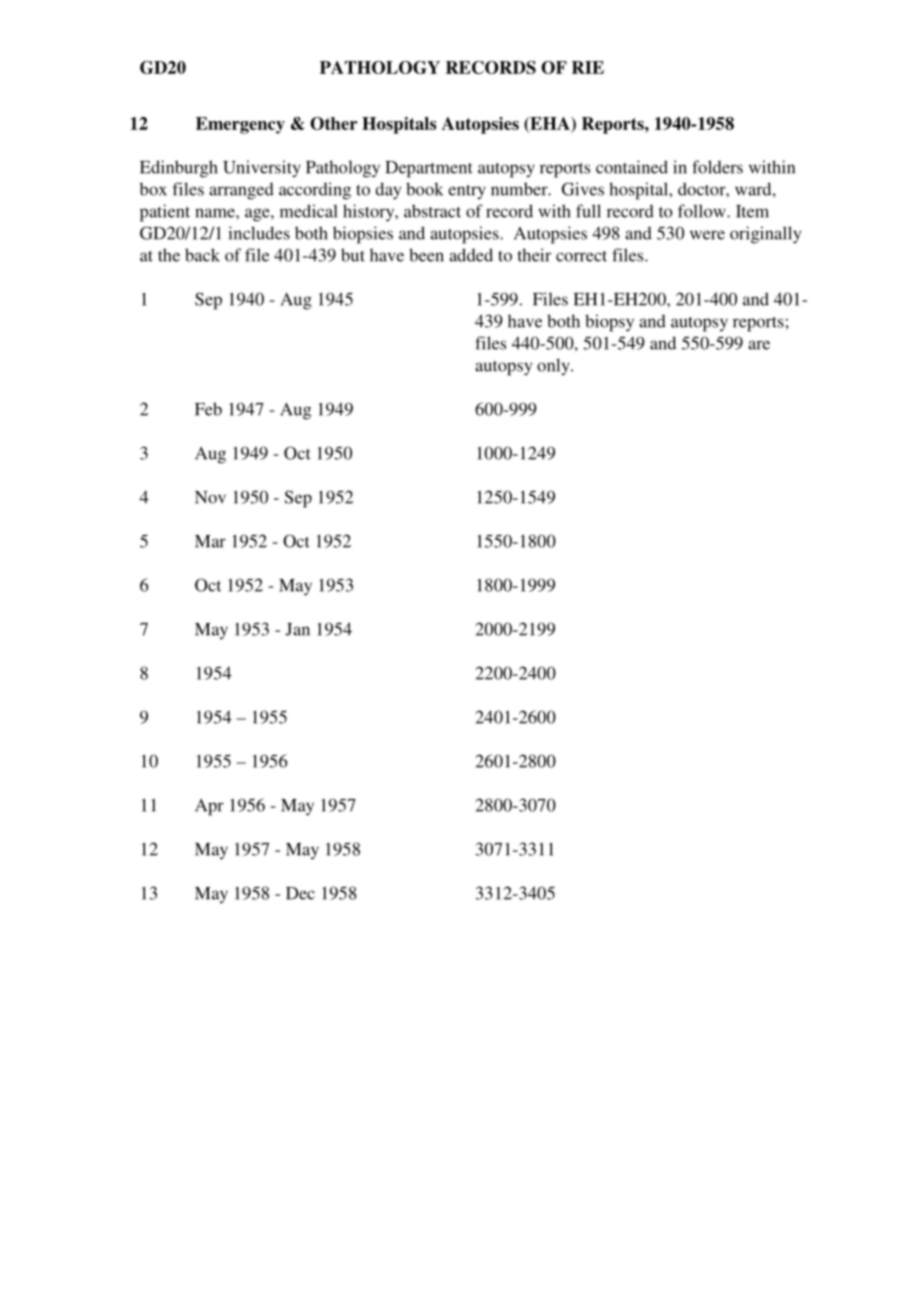 The width and height of the image is (924, 1308). I want to click on only, so click(554, 366).
